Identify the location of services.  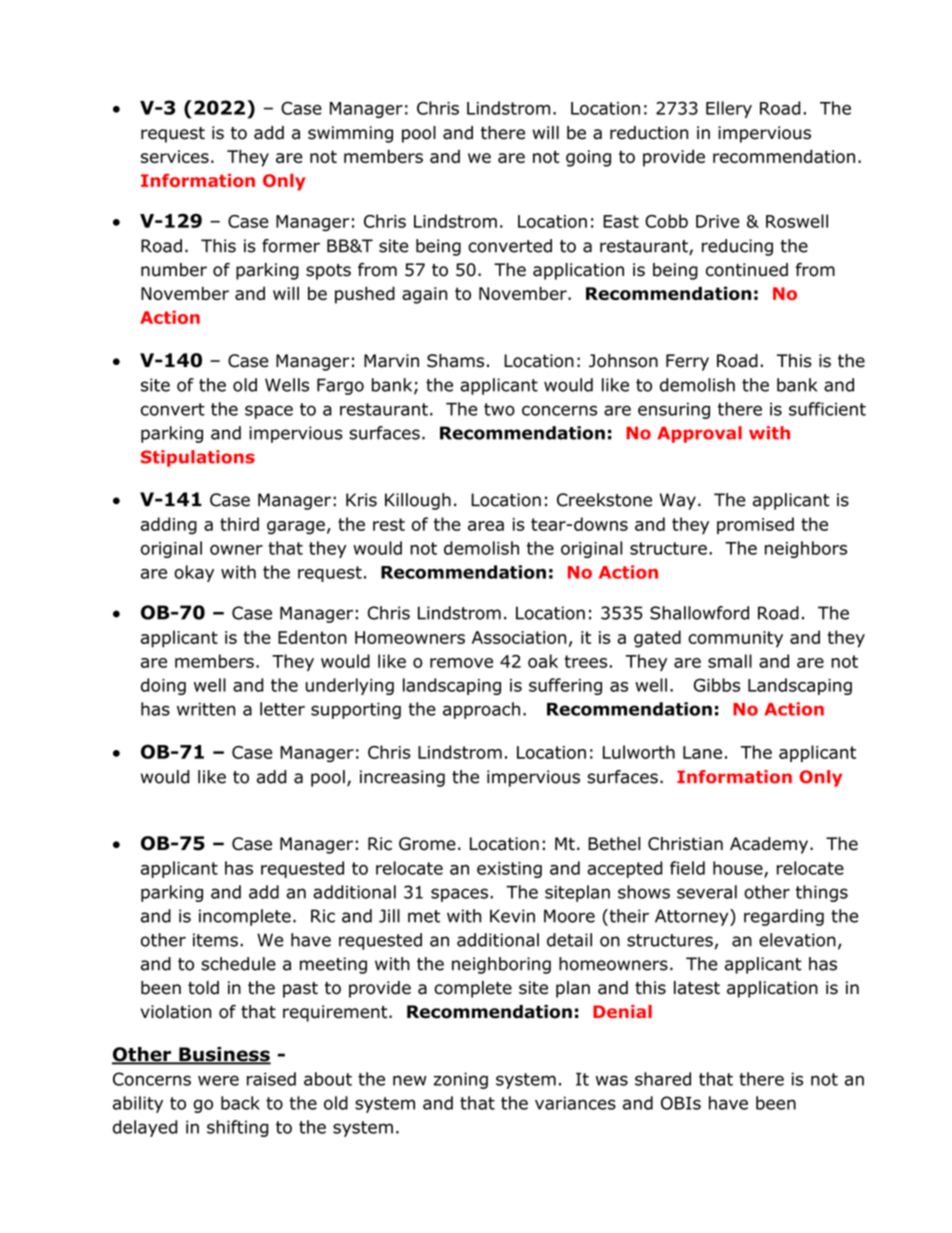
(175, 156).
